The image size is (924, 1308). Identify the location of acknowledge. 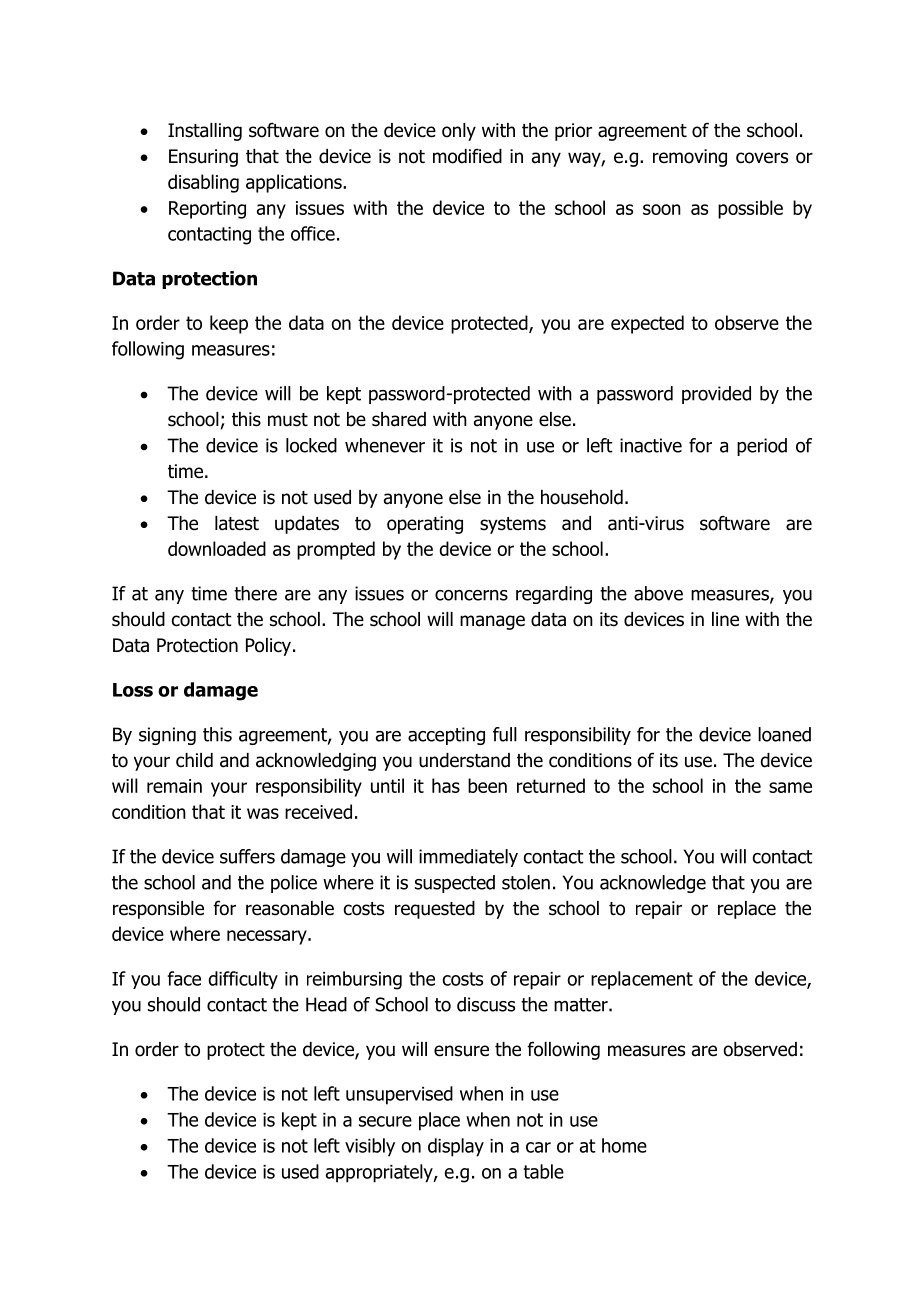
(653, 884).
